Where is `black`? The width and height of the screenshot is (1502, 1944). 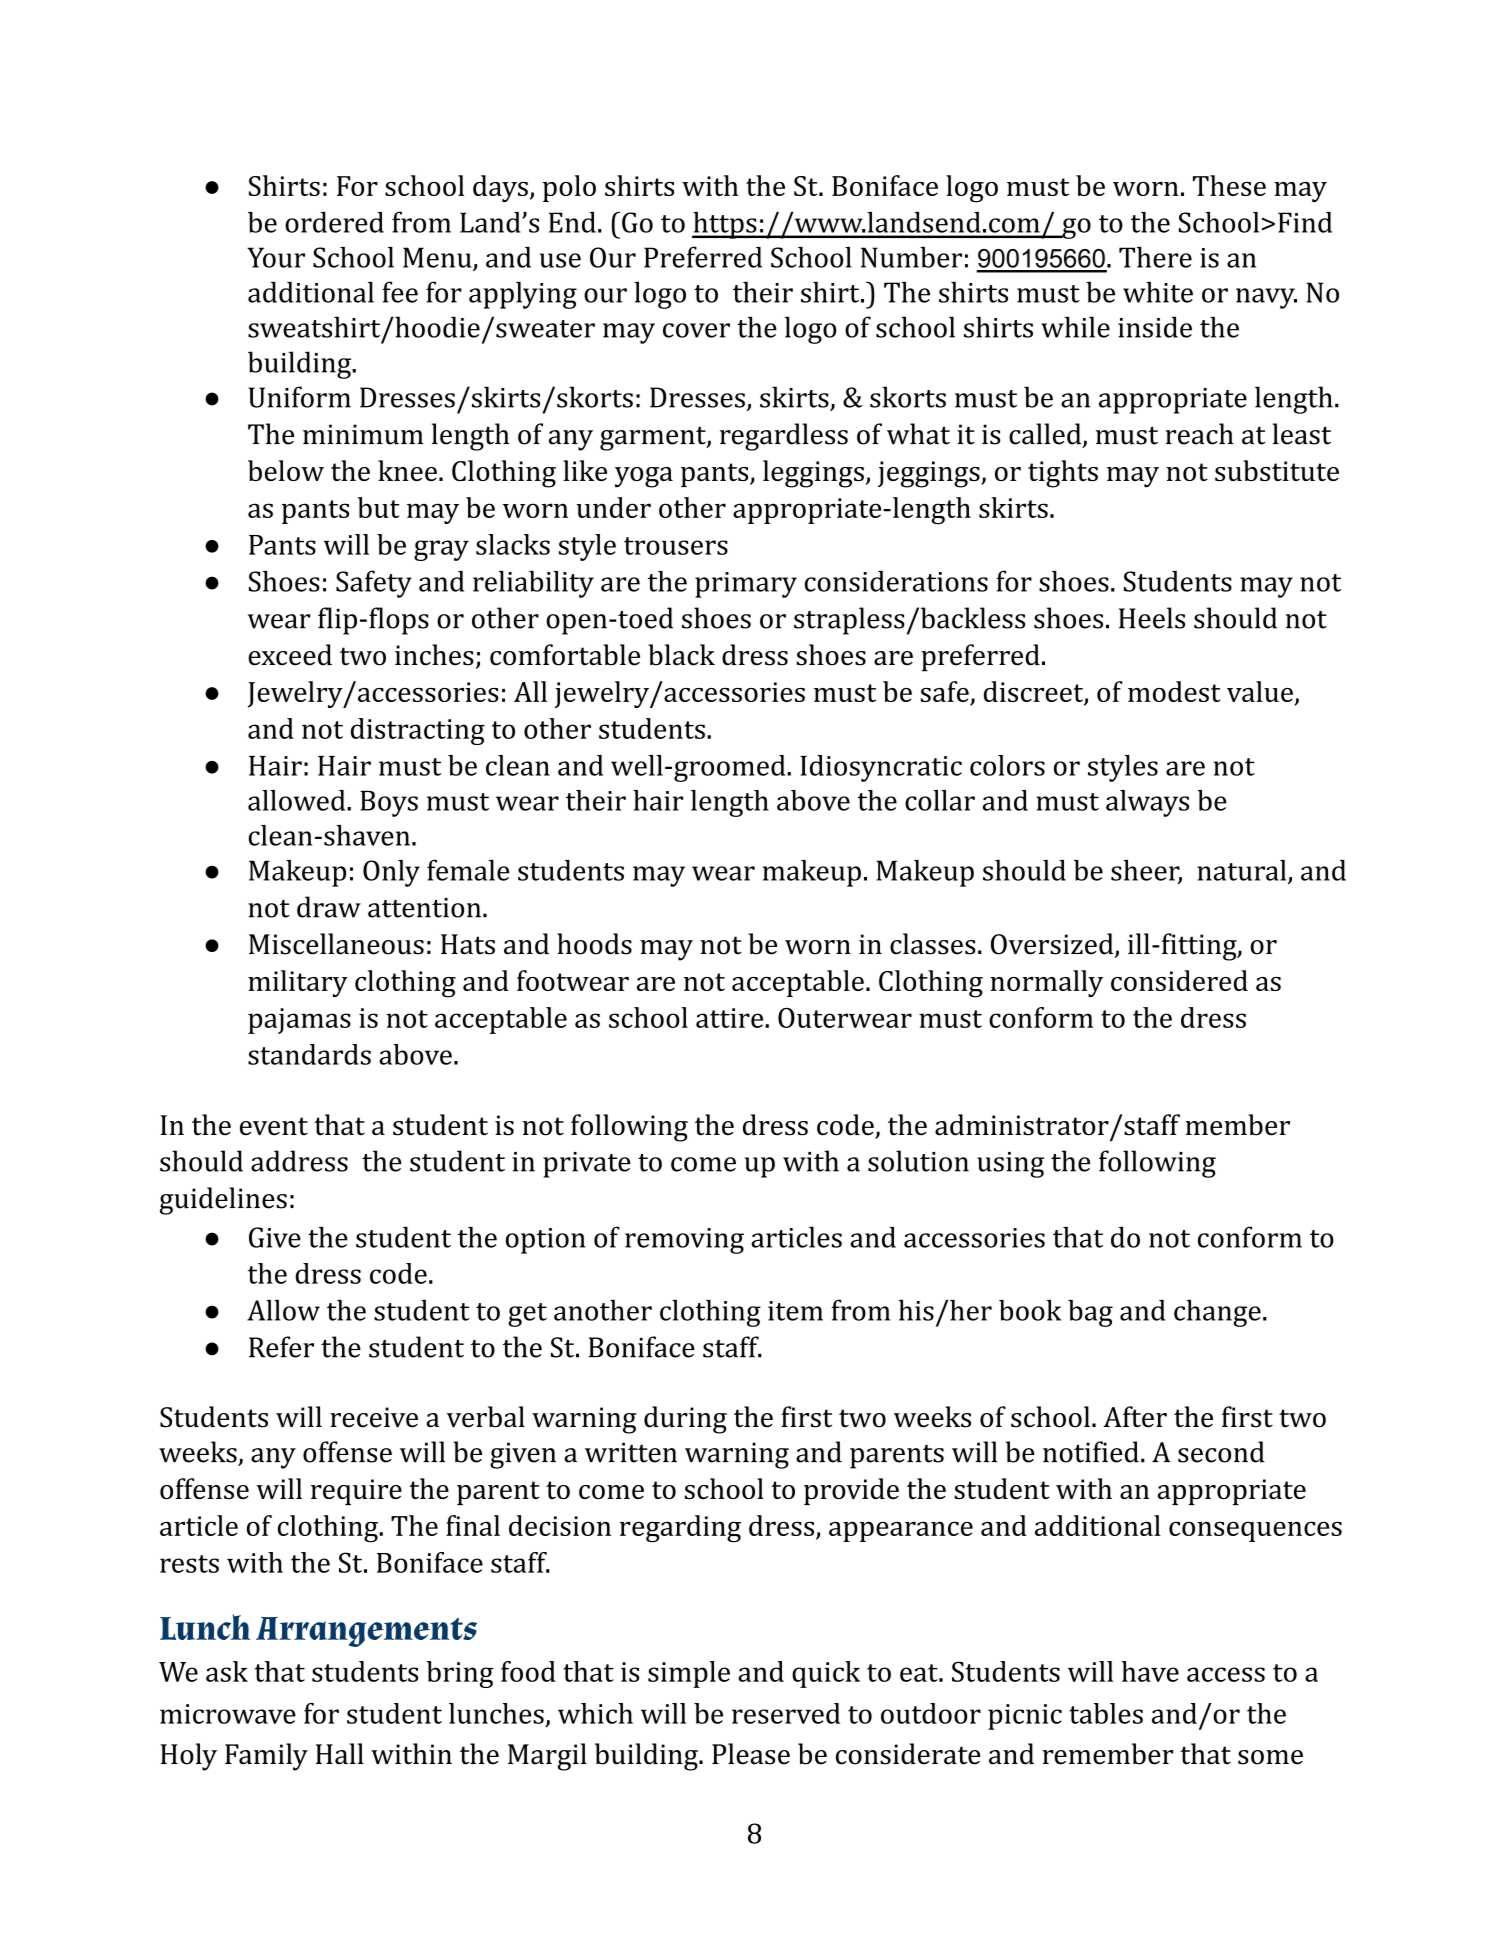
black is located at coordinates (681, 655).
